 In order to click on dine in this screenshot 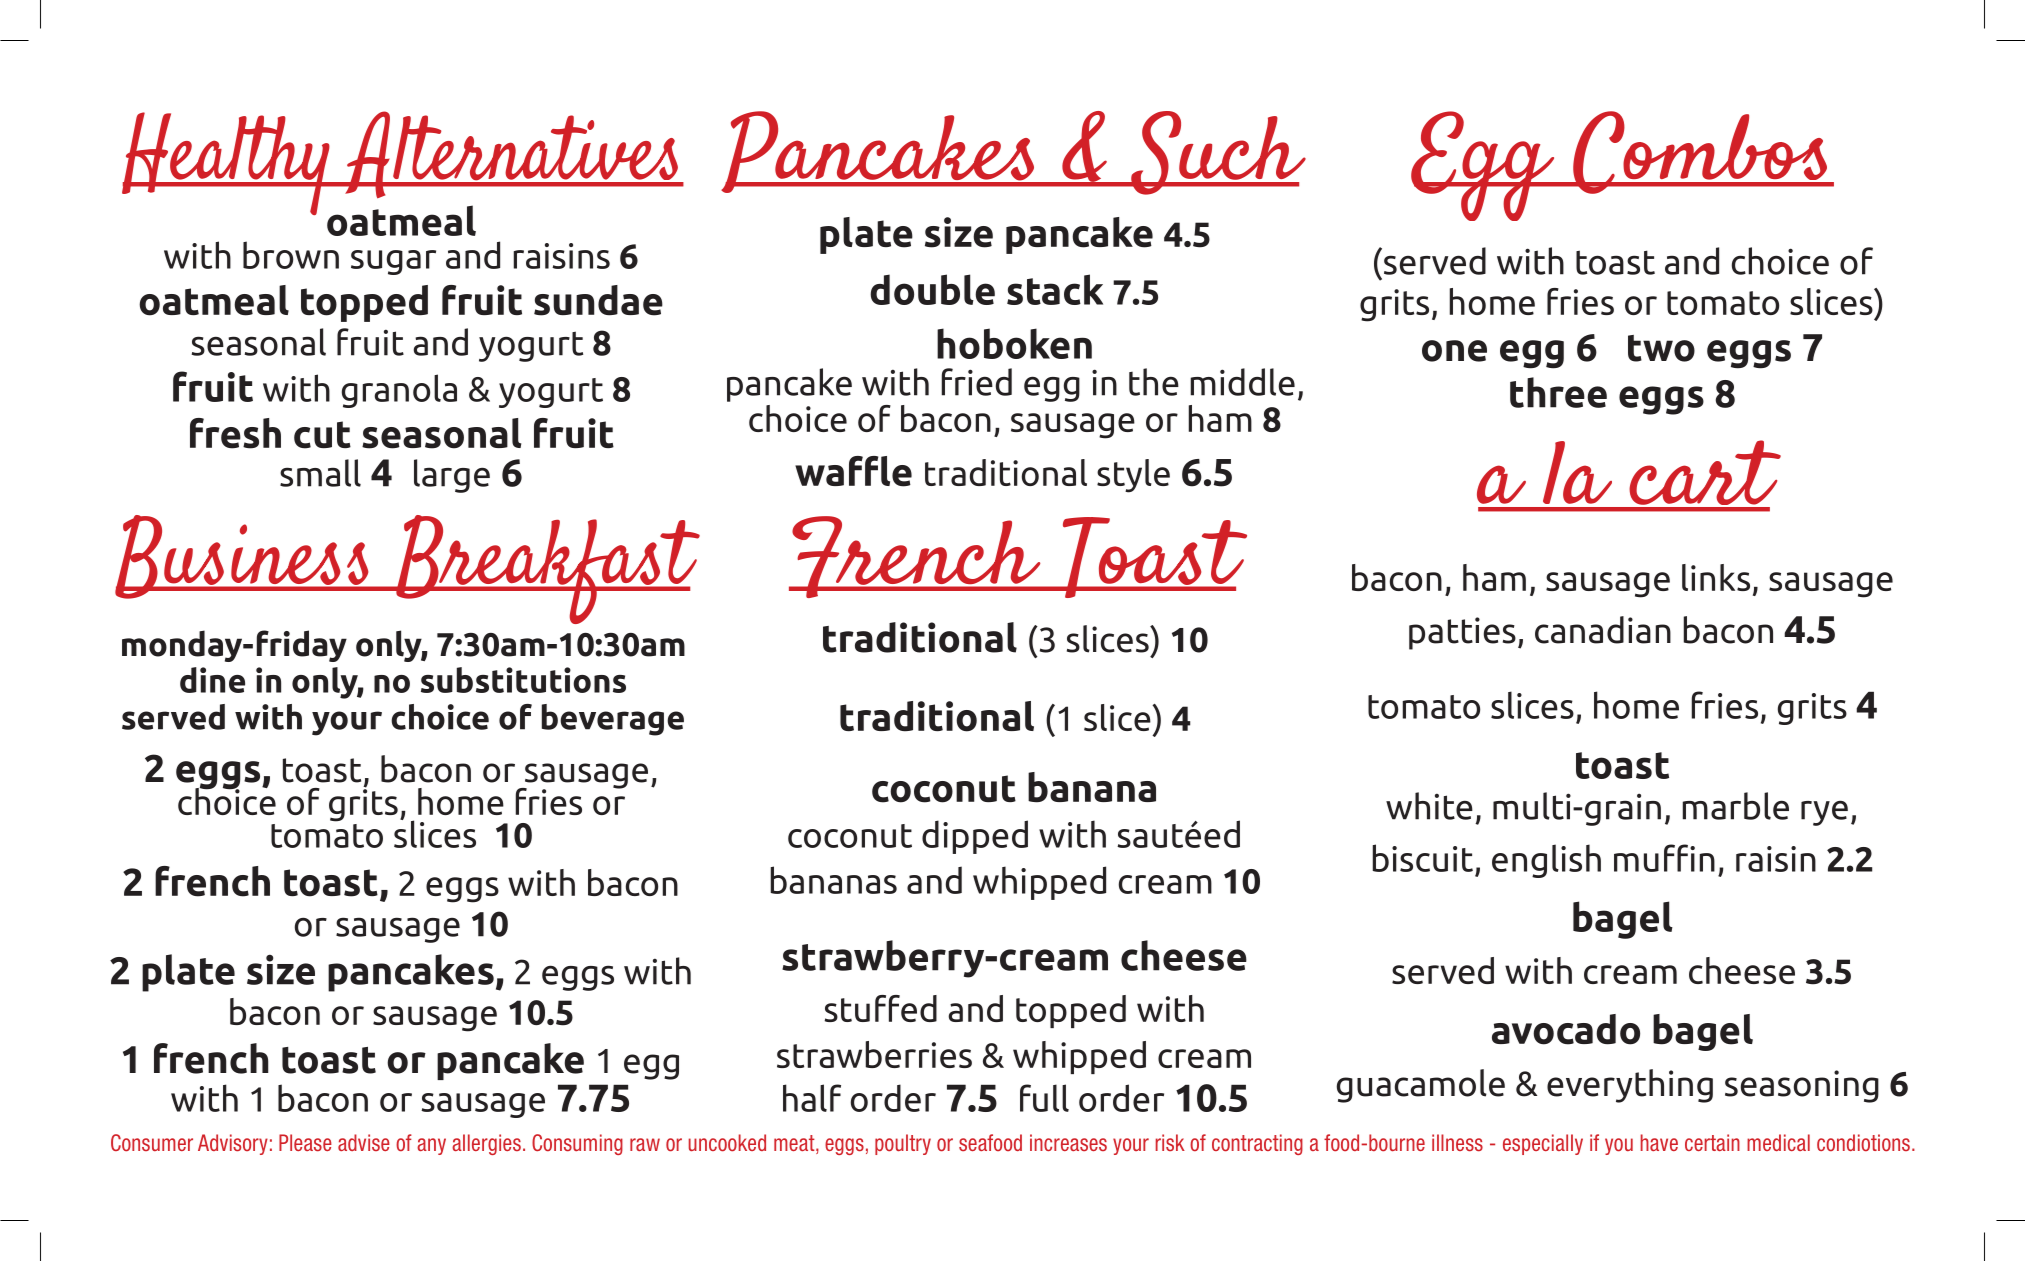, I will do `click(212, 680)`.
